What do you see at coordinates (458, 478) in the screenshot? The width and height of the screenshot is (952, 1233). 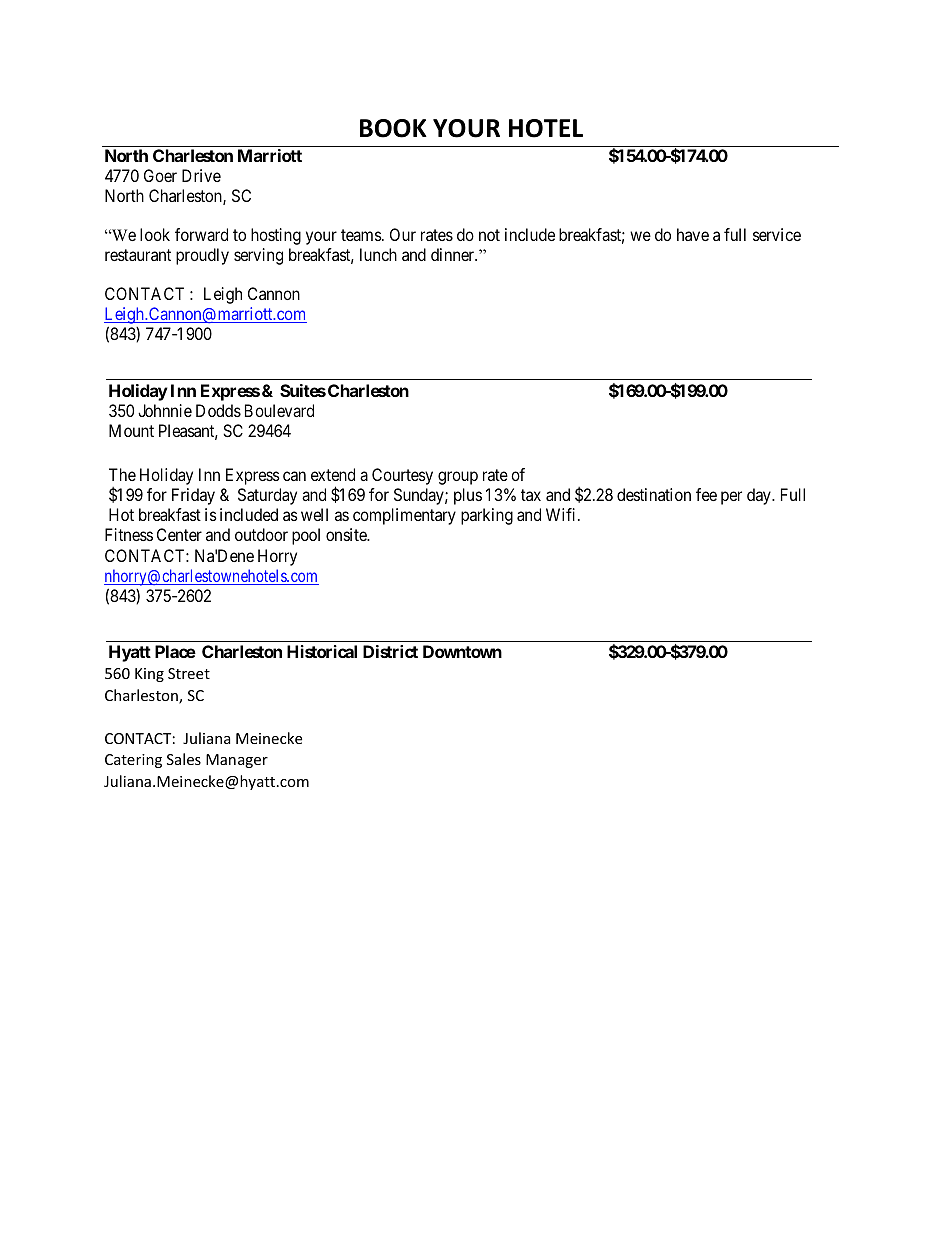 I see `group` at bounding box center [458, 478].
